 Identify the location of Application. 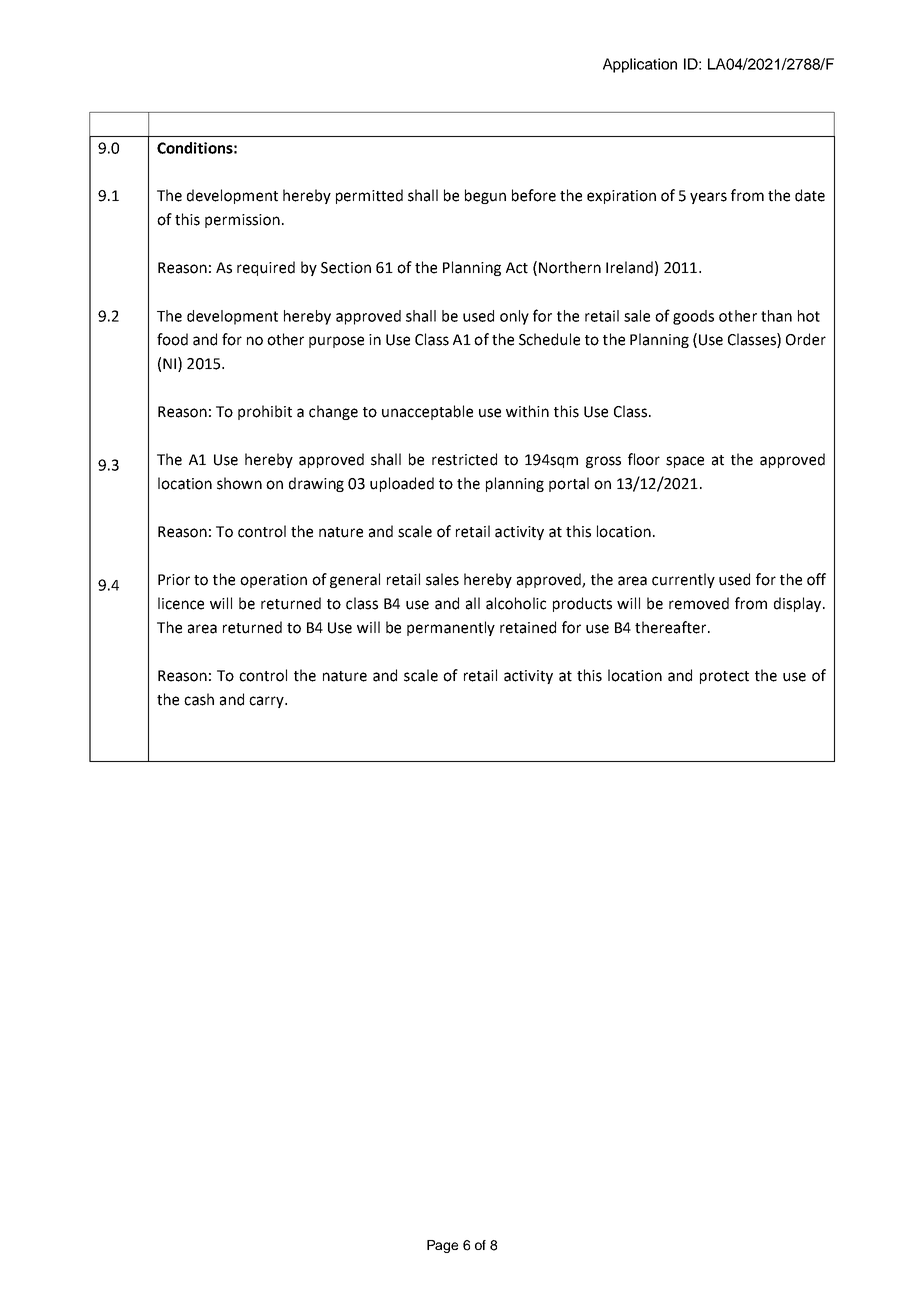
(640, 65).
